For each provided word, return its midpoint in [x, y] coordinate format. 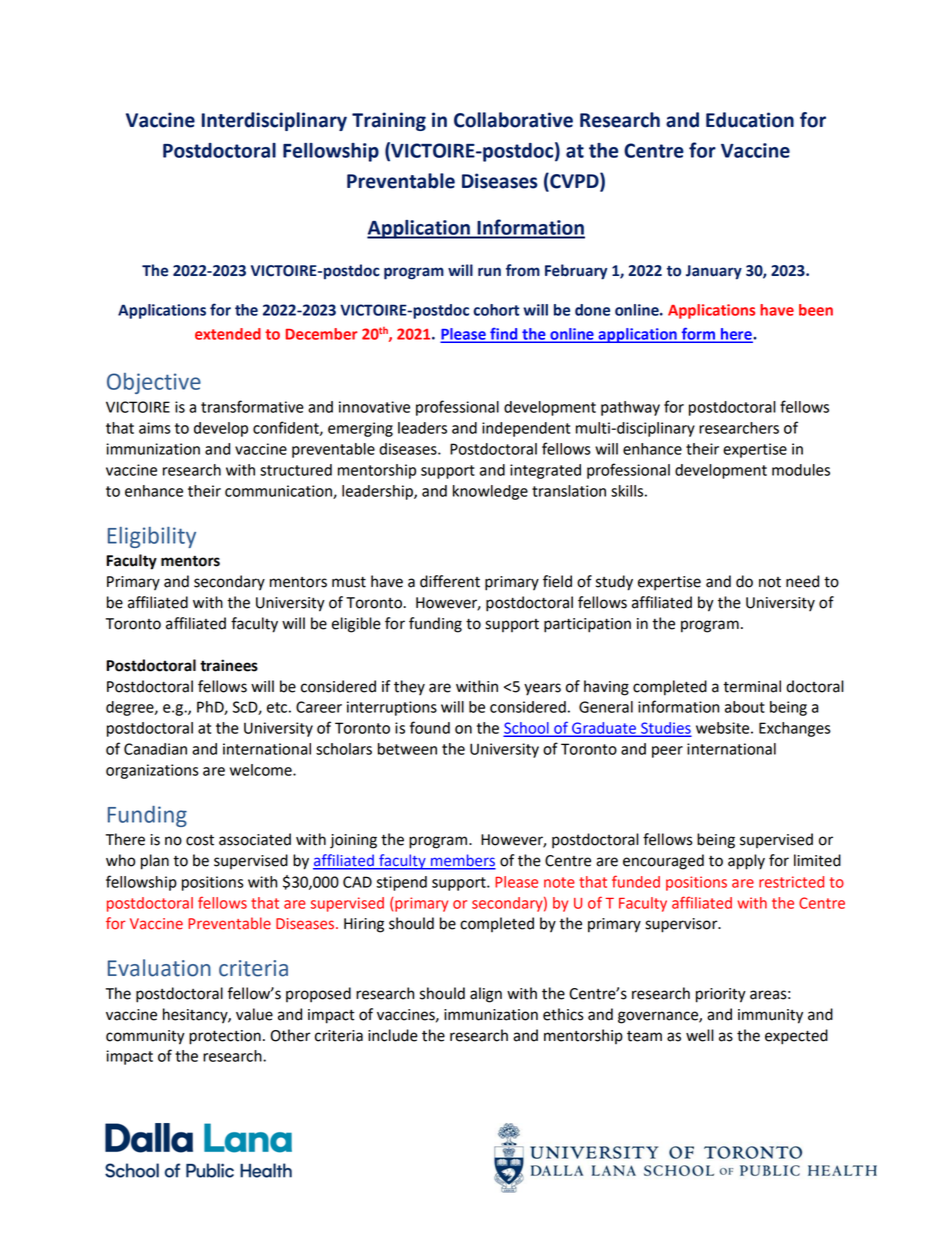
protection [225, 1037]
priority [721, 995]
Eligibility [152, 537]
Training [389, 121]
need [802, 581]
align [486, 995]
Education [750, 120]
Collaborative [513, 120]
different [450, 581]
